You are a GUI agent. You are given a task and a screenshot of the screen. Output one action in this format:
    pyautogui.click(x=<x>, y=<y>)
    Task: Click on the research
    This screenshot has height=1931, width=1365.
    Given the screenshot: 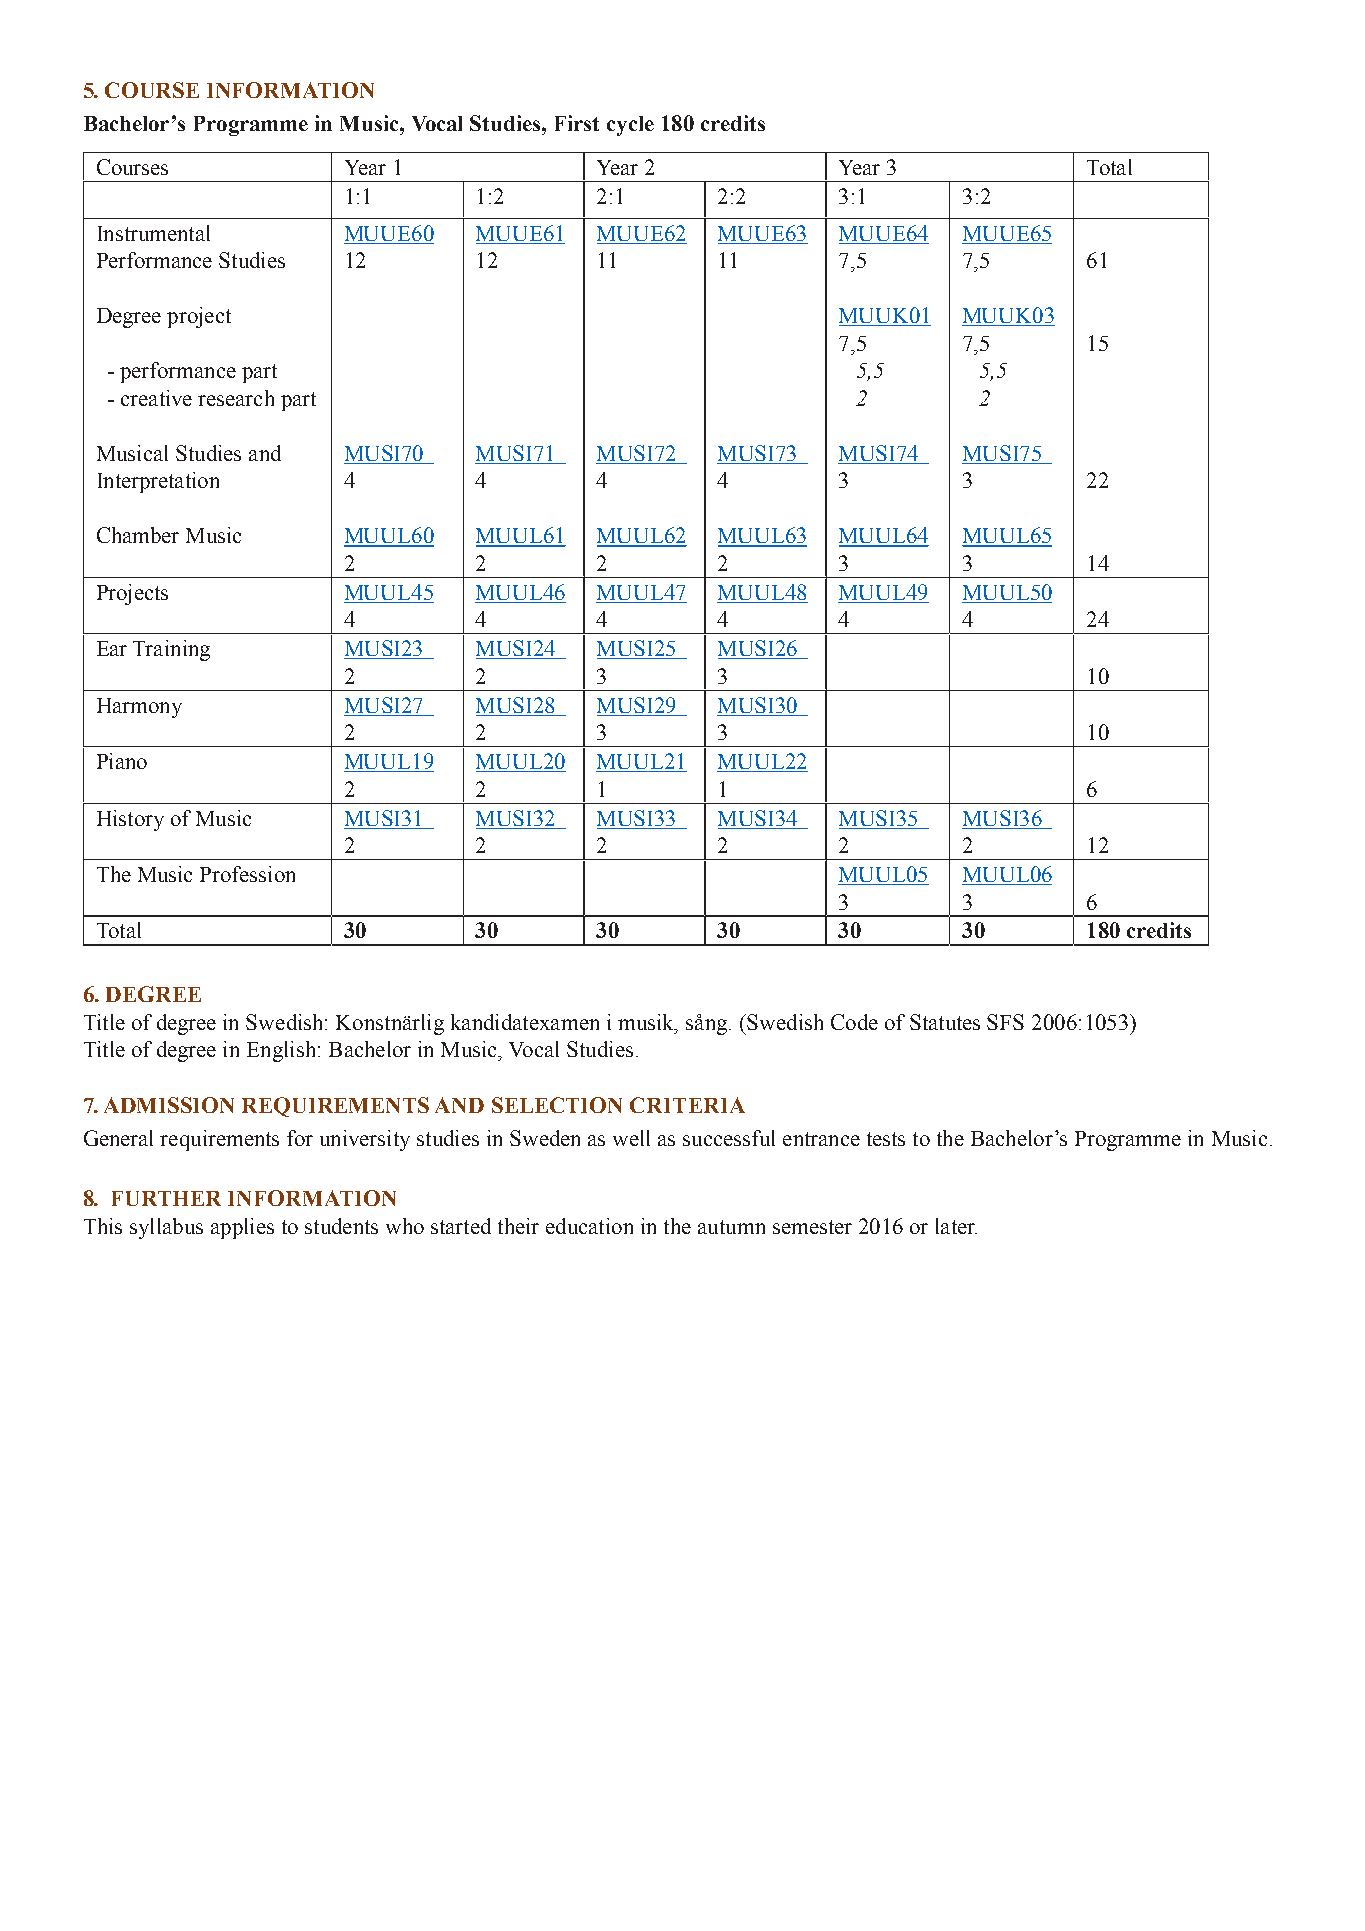 What is the action you would take?
    pyautogui.click(x=236, y=398)
